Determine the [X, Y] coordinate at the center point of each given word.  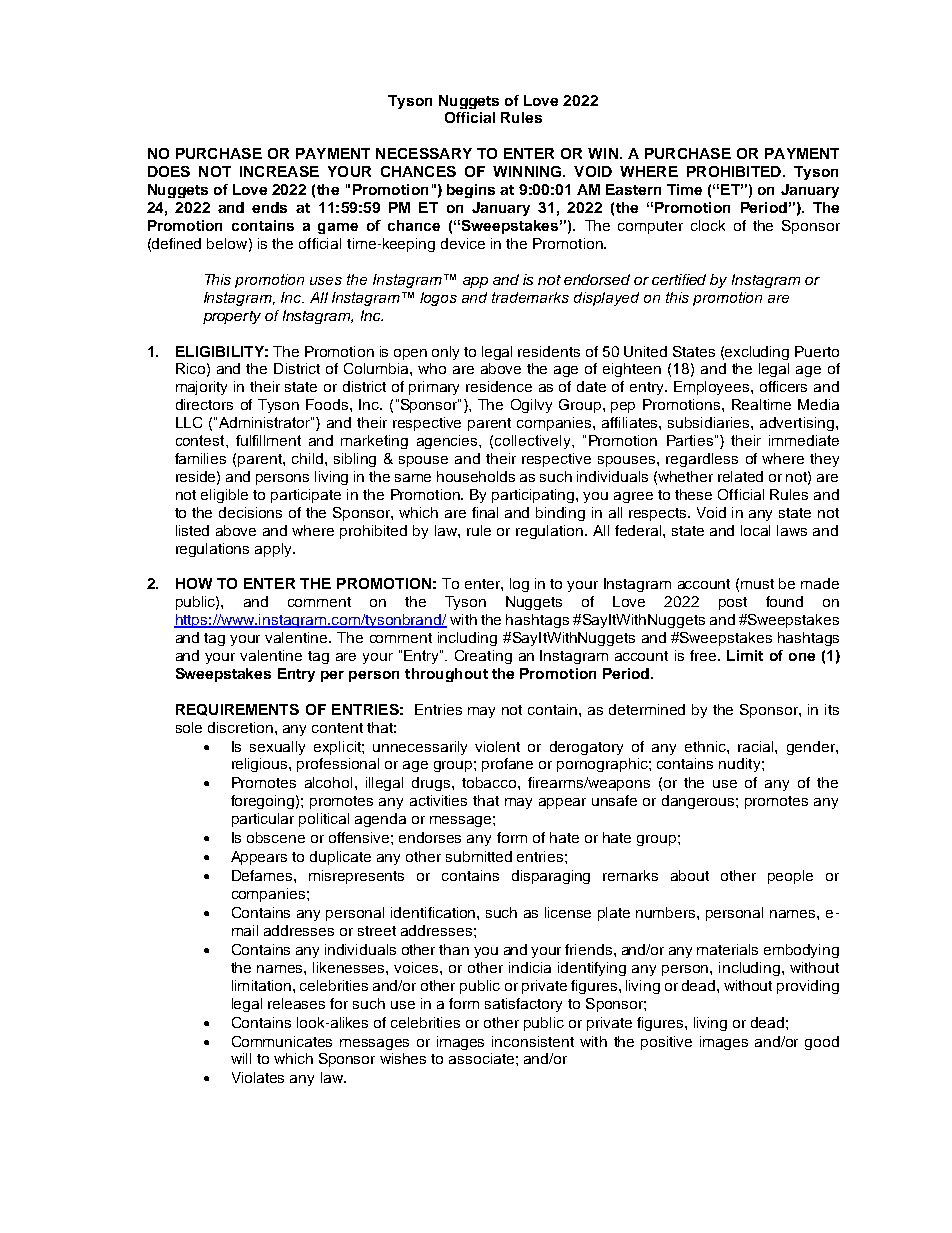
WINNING [528, 171]
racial [757, 746]
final [485, 512]
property [232, 317]
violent [497, 746]
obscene [276, 837]
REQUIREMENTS [237, 710]
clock [708, 225]
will [241, 1058]
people [790, 877]
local [755, 530]
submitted [479, 856]
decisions [250, 512]
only [445, 353]
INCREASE [279, 171]
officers [783, 386]
